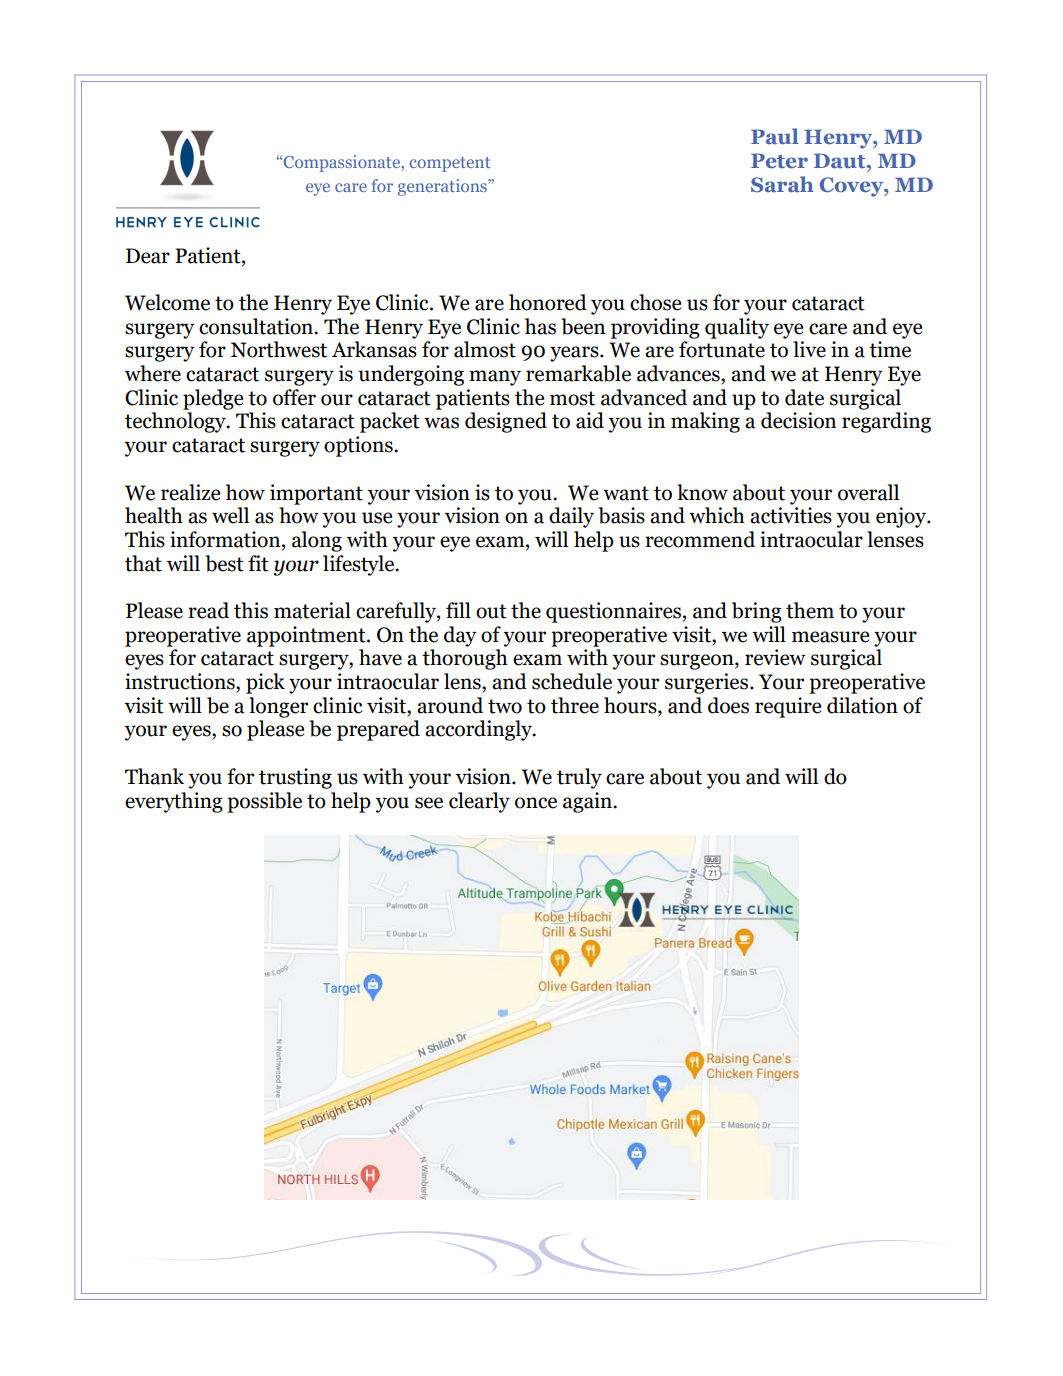  What do you see at coordinates (737, 328) in the screenshot?
I see `quality` at bounding box center [737, 328].
